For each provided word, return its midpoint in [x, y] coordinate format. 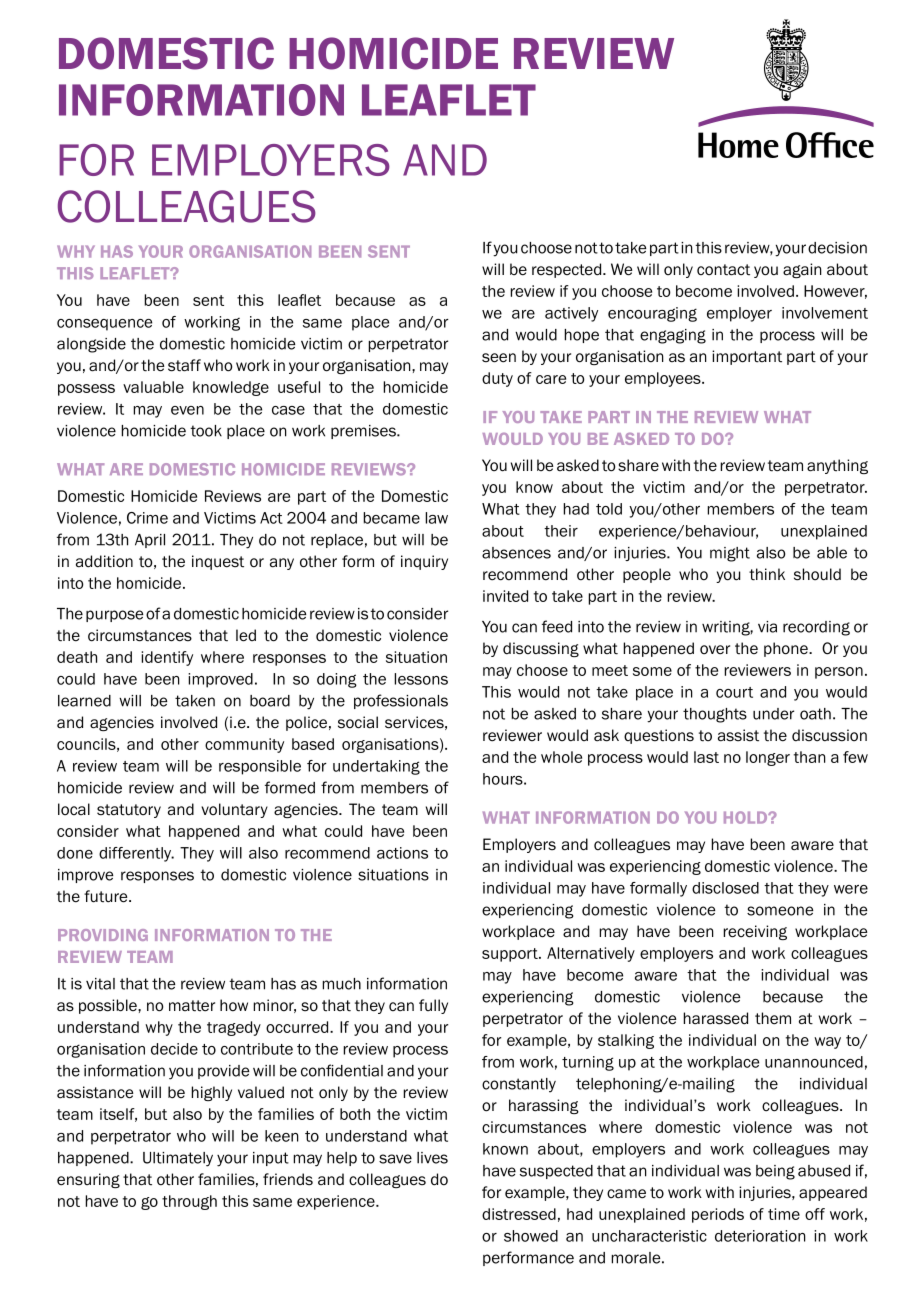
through [189, 1202]
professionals [401, 701]
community [244, 745]
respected [568, 270]
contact [723, 270]
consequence [104, 325]
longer [768, 758]
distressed [519, 1214]
